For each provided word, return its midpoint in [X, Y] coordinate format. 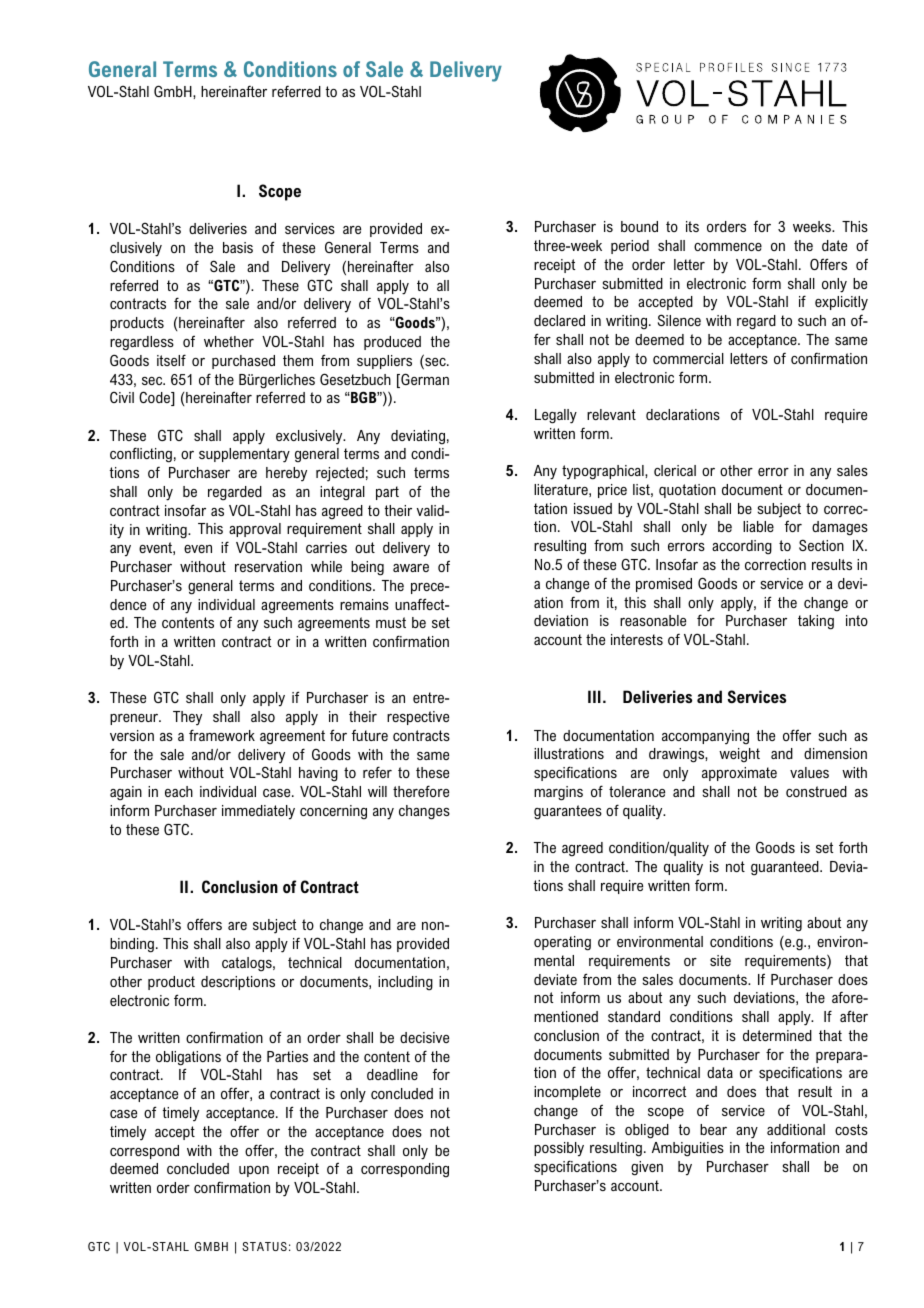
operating [562, 943]
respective [418, 718]
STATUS [264, 1246]
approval [255, 530]
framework [222, 735]
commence [728, 247]
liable [758, 526]
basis [238, 247]
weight [739, 755]
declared [559, 320]
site [720, 960]
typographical [604, 472]
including [405, 983]
